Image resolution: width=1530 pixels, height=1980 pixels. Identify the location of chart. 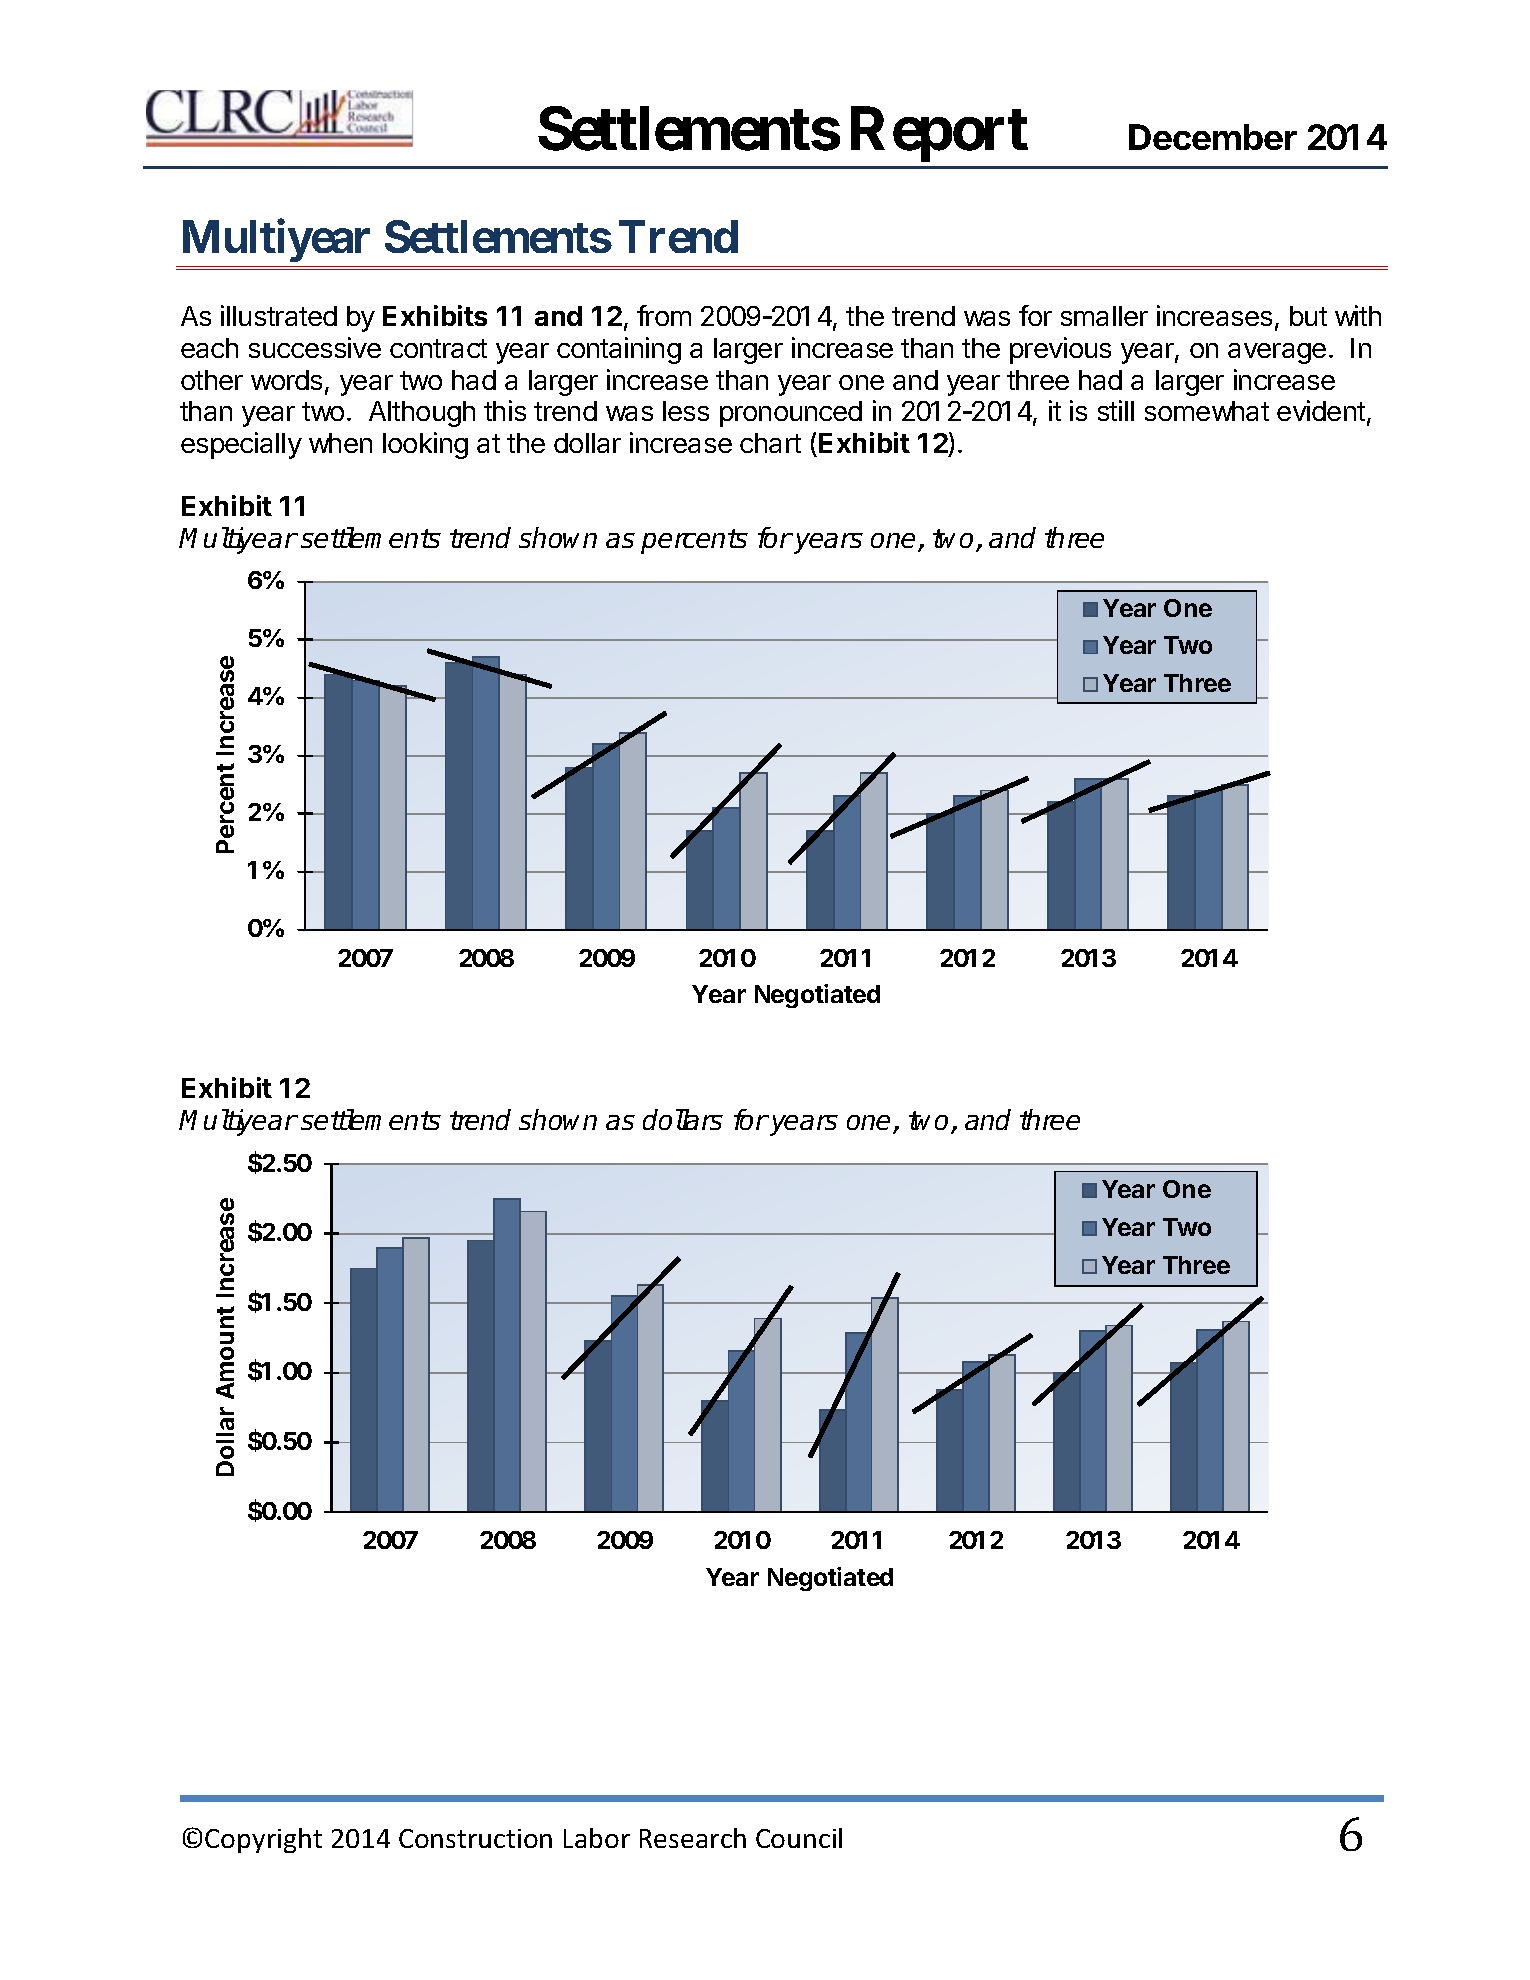
(770, 443).
